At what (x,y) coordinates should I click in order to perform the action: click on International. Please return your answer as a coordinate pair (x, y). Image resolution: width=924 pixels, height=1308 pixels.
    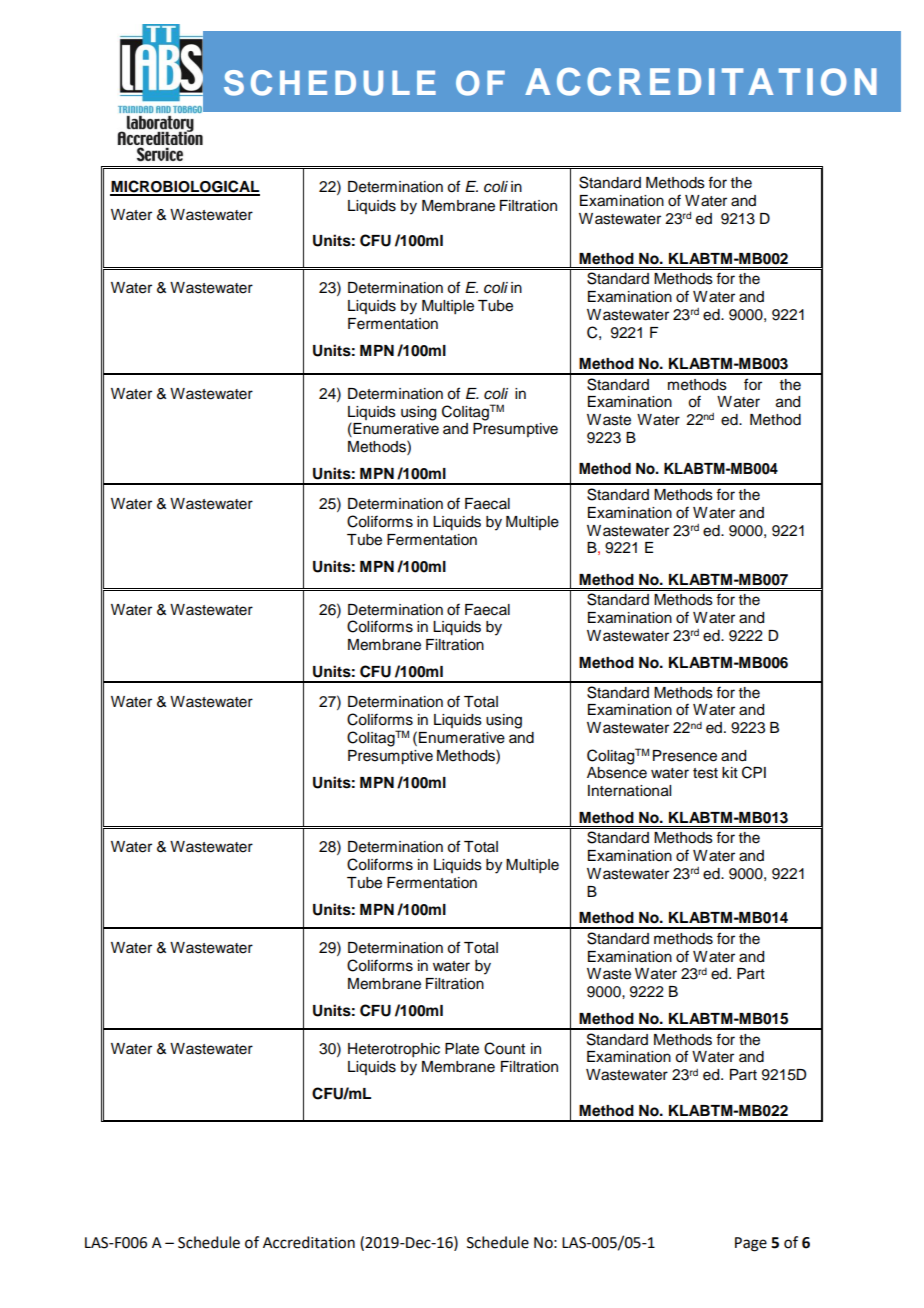
    Looking at the image, I should click on (629, 791).
